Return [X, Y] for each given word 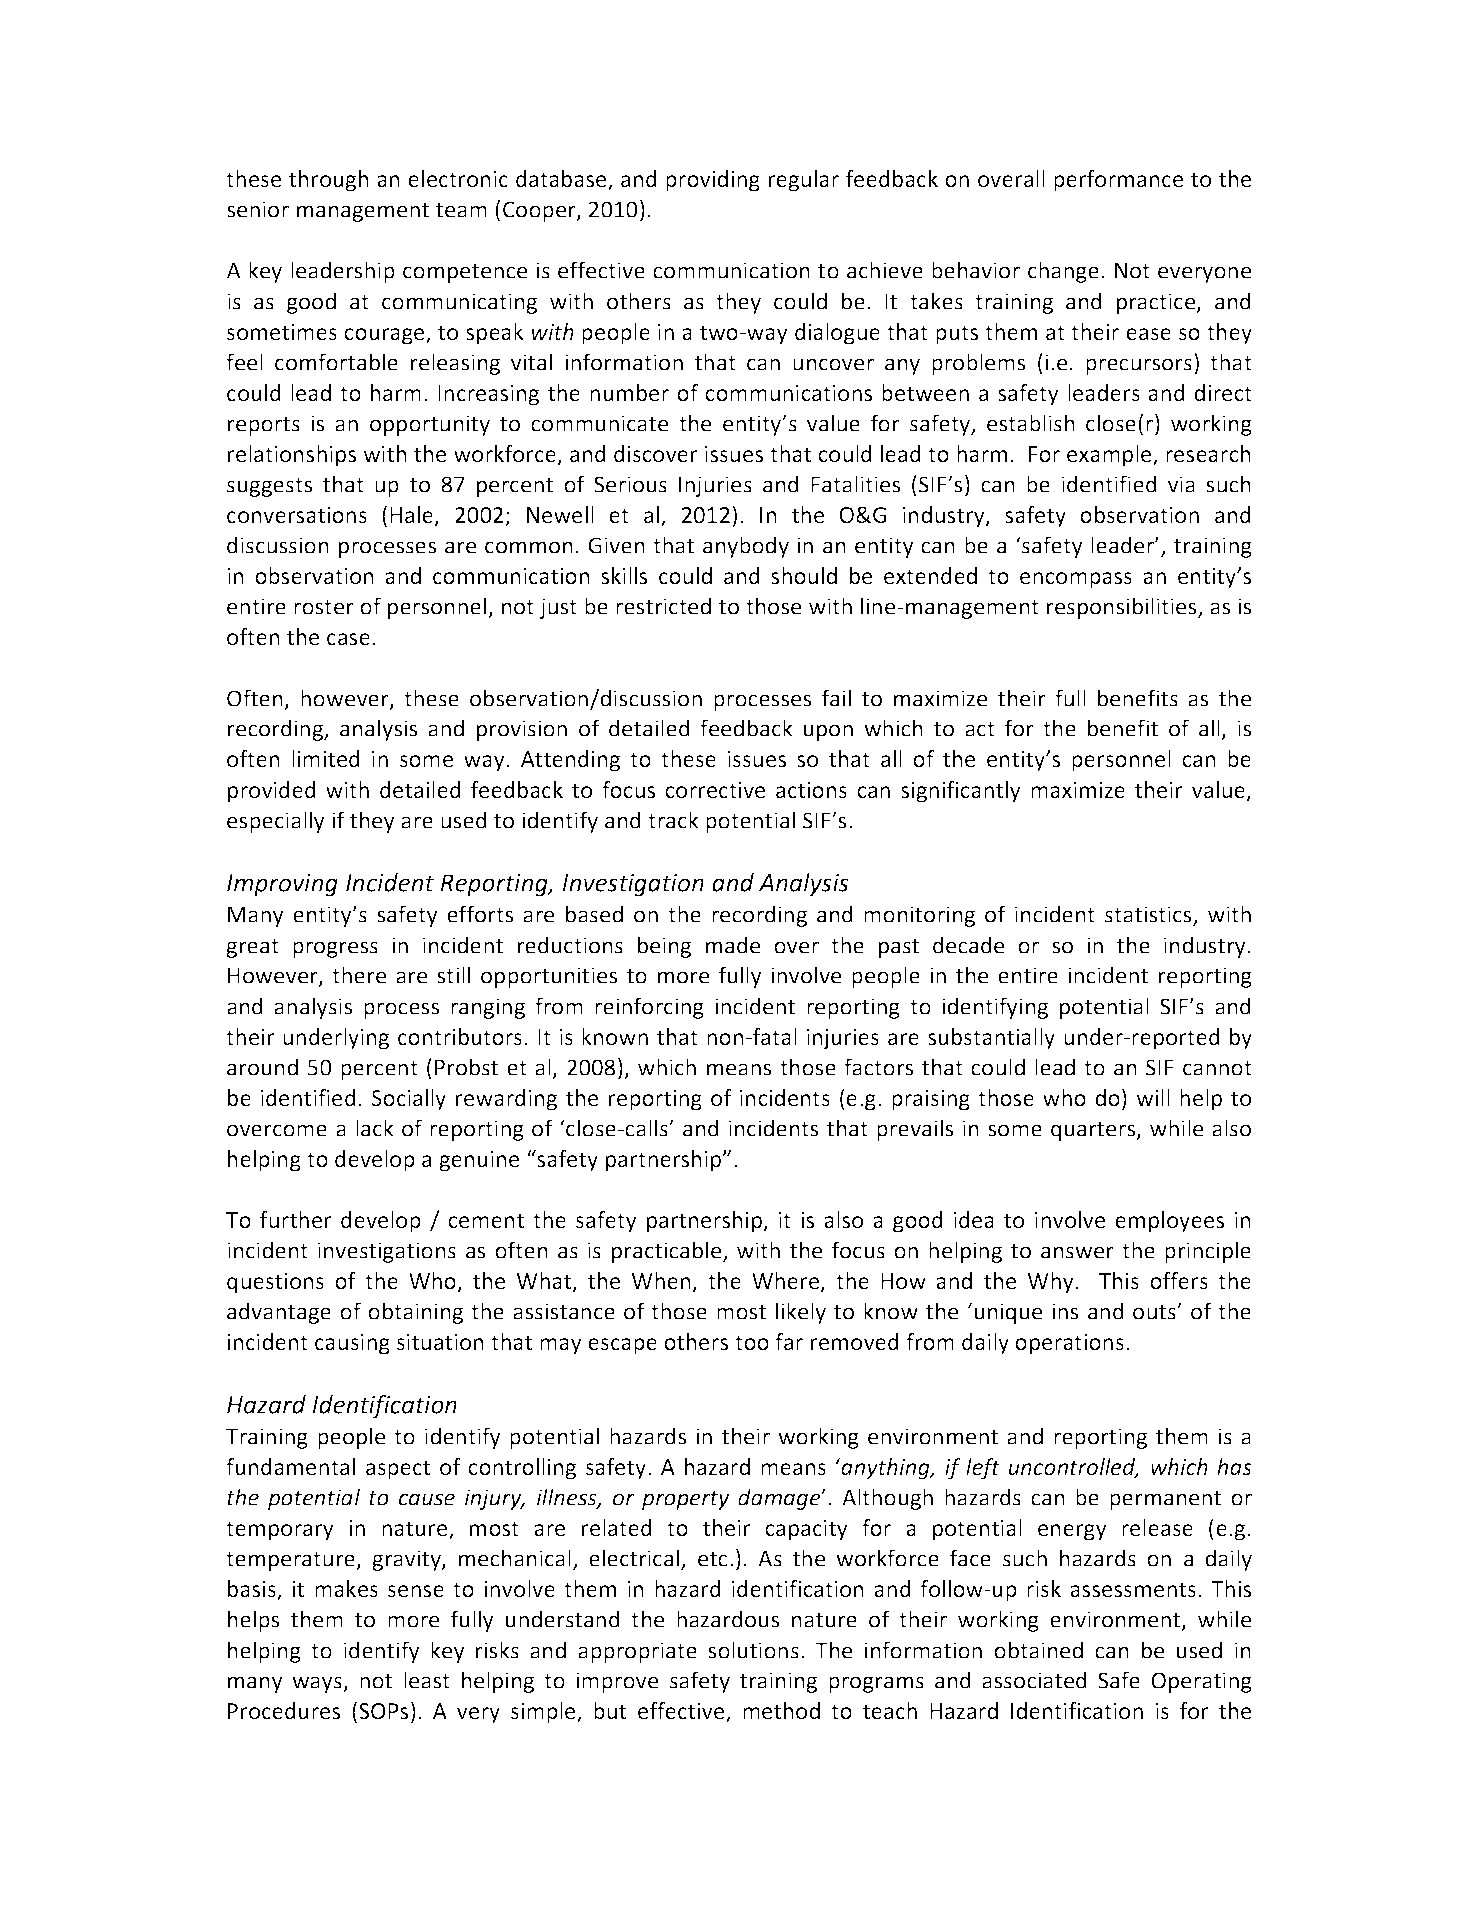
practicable [668, 1252]
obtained [1038, 1650]
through [329, 181]
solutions [753, 1650]
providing [713, 181]
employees [1169, 1222]
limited [326, 758]
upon [828, 732]
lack [375, 1128]
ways [318, 1684]
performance [1118, 181]
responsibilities [1123, 608]
